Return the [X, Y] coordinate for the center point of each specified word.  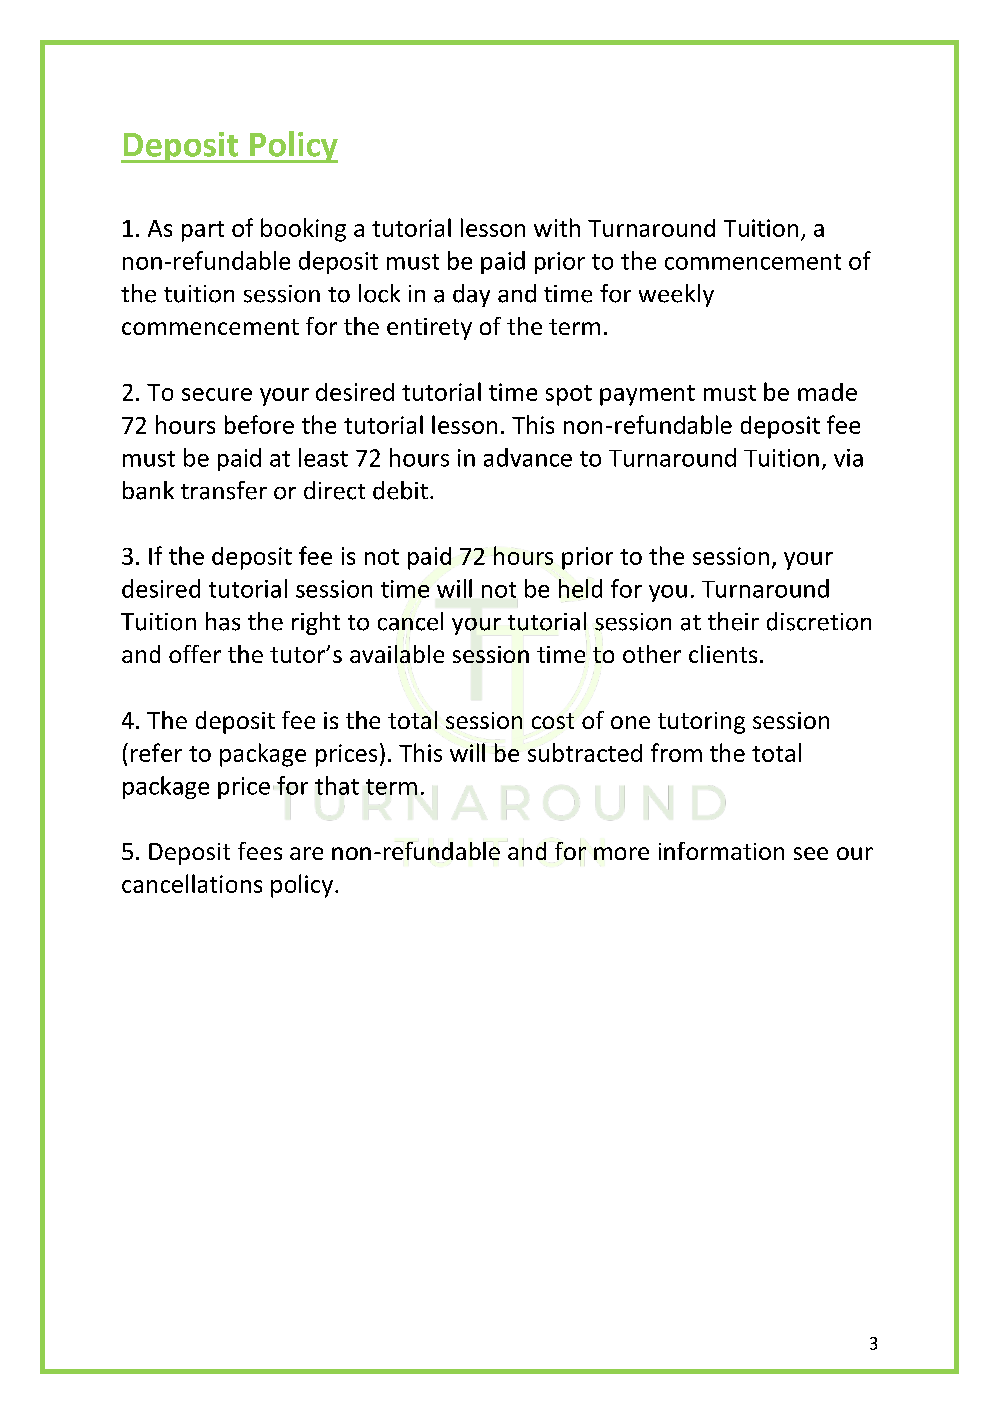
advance [528, 457]
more [621, 853]
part [203, 231]
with [557, 227]
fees [260, 851]
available [397, 654]
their [733, 621]
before [259, 424]
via [848, 458]
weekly [676, 295]
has [223, 621]
